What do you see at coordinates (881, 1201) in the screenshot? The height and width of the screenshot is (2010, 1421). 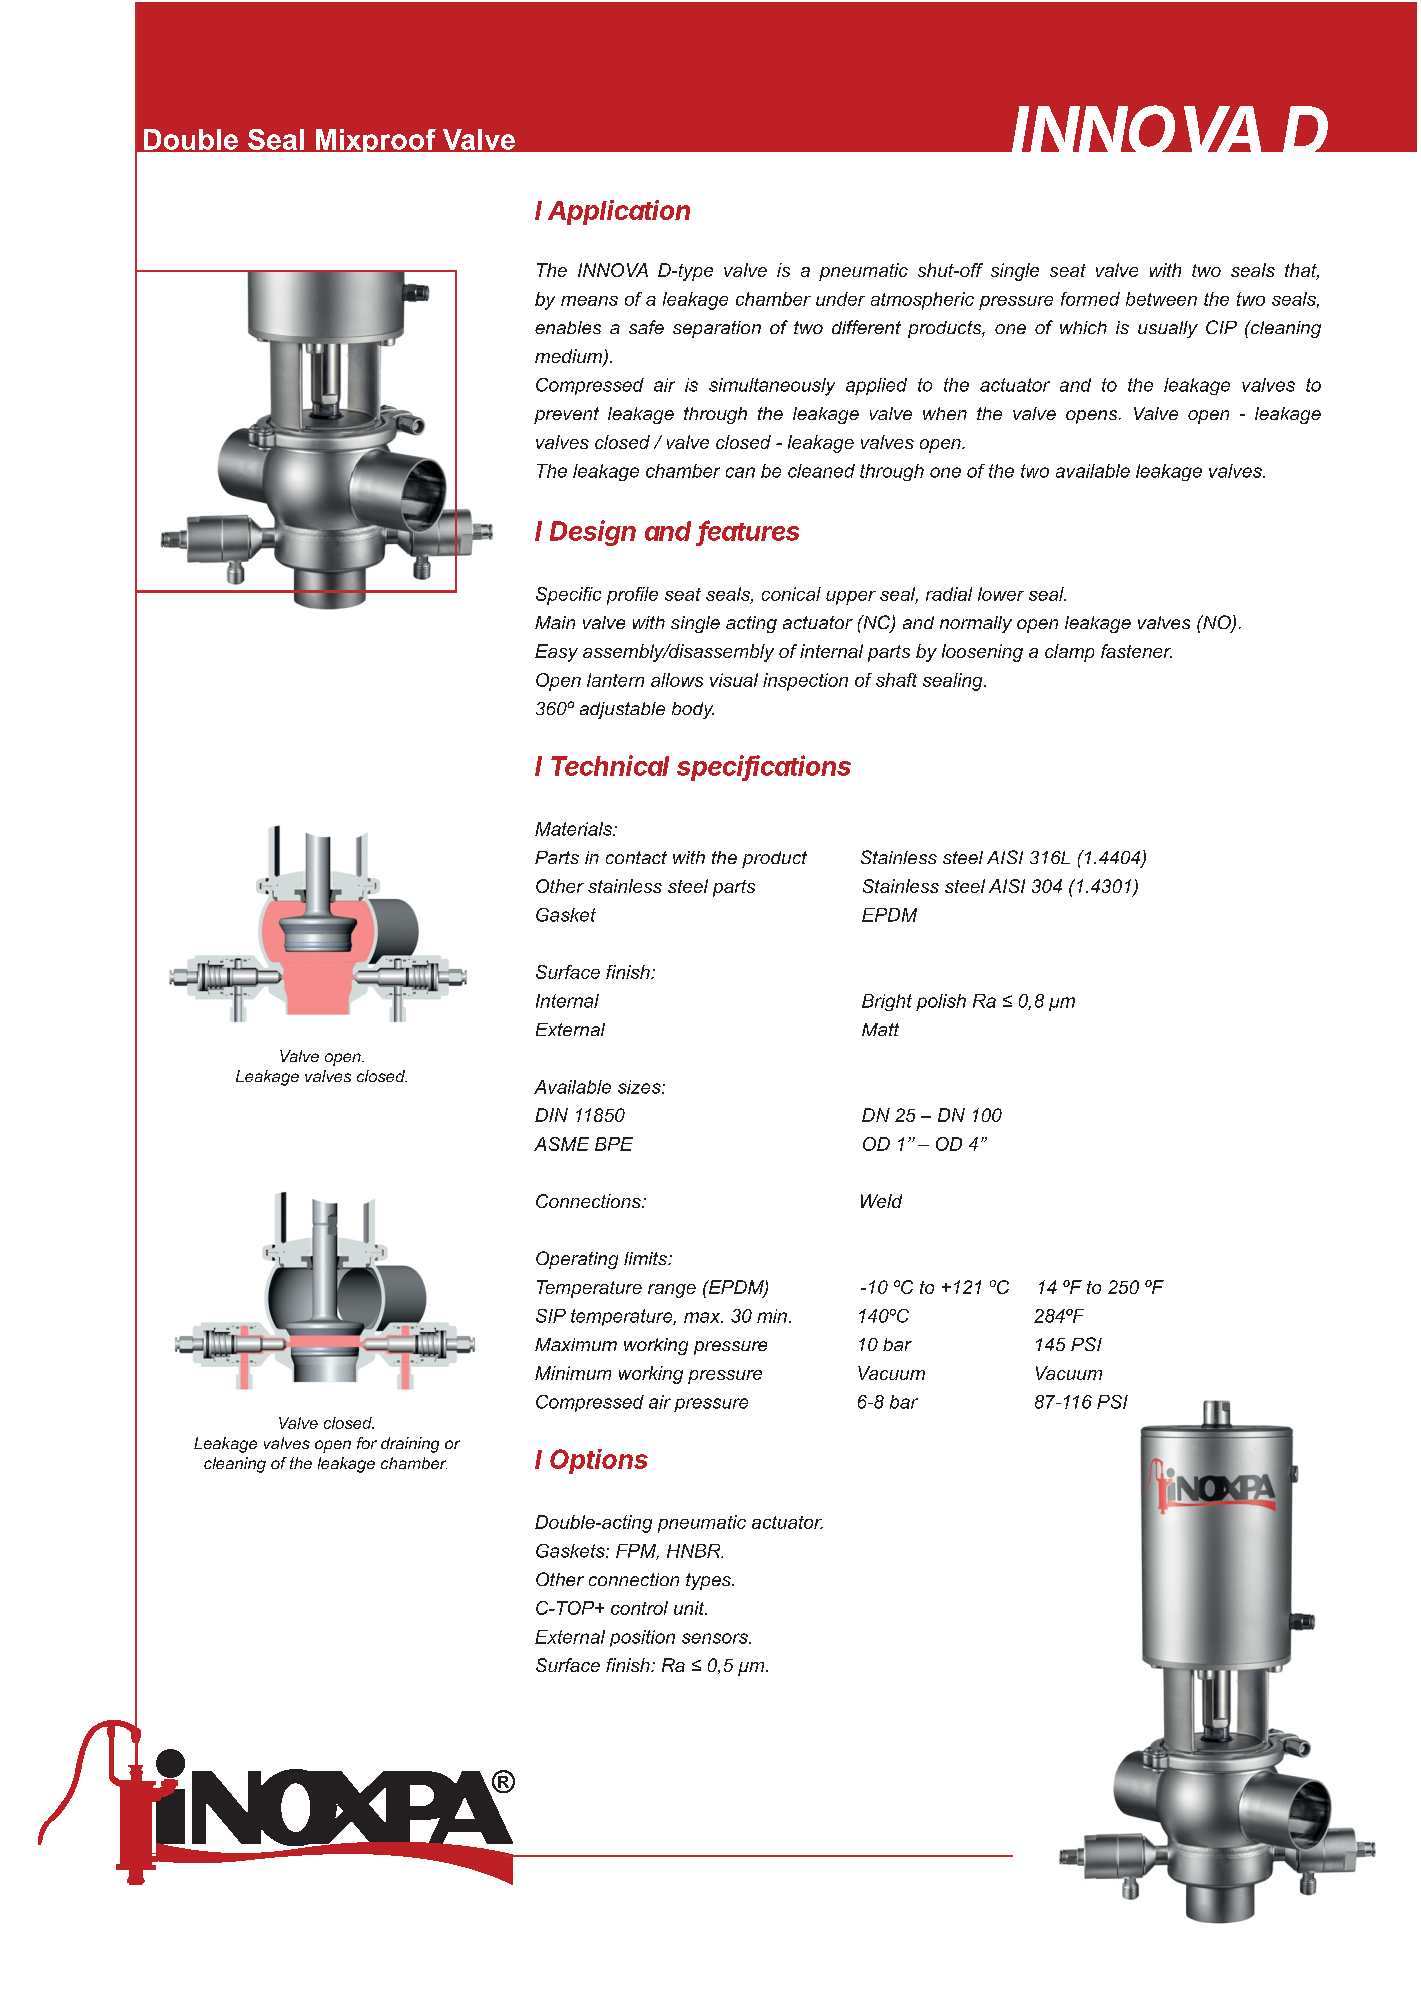 I see `Weld` at bounding box center [881, 1201].
